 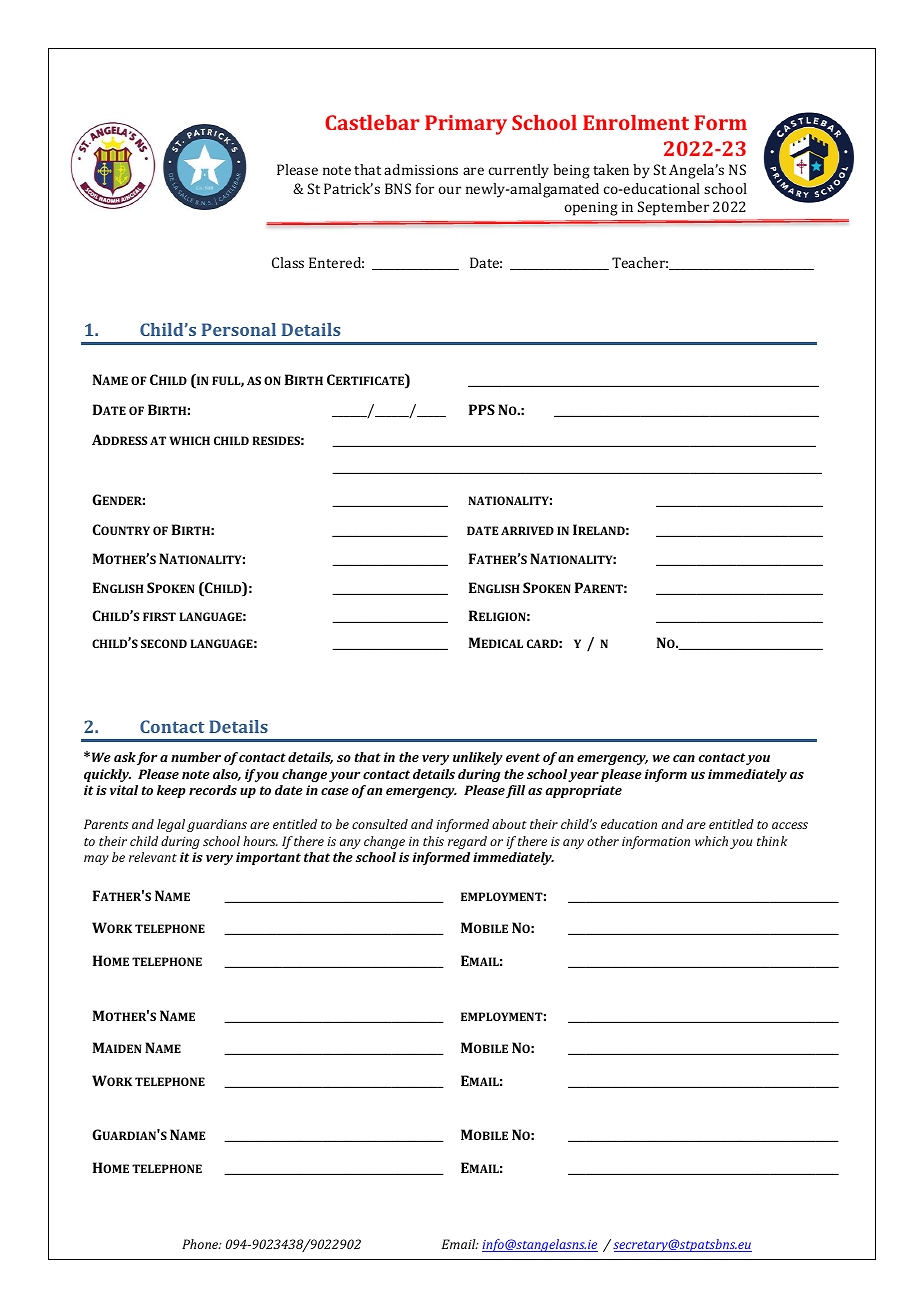 What do you see at coordinates (482, 409) in the image?
I see `PPS` at bounding box center [482, 409].
